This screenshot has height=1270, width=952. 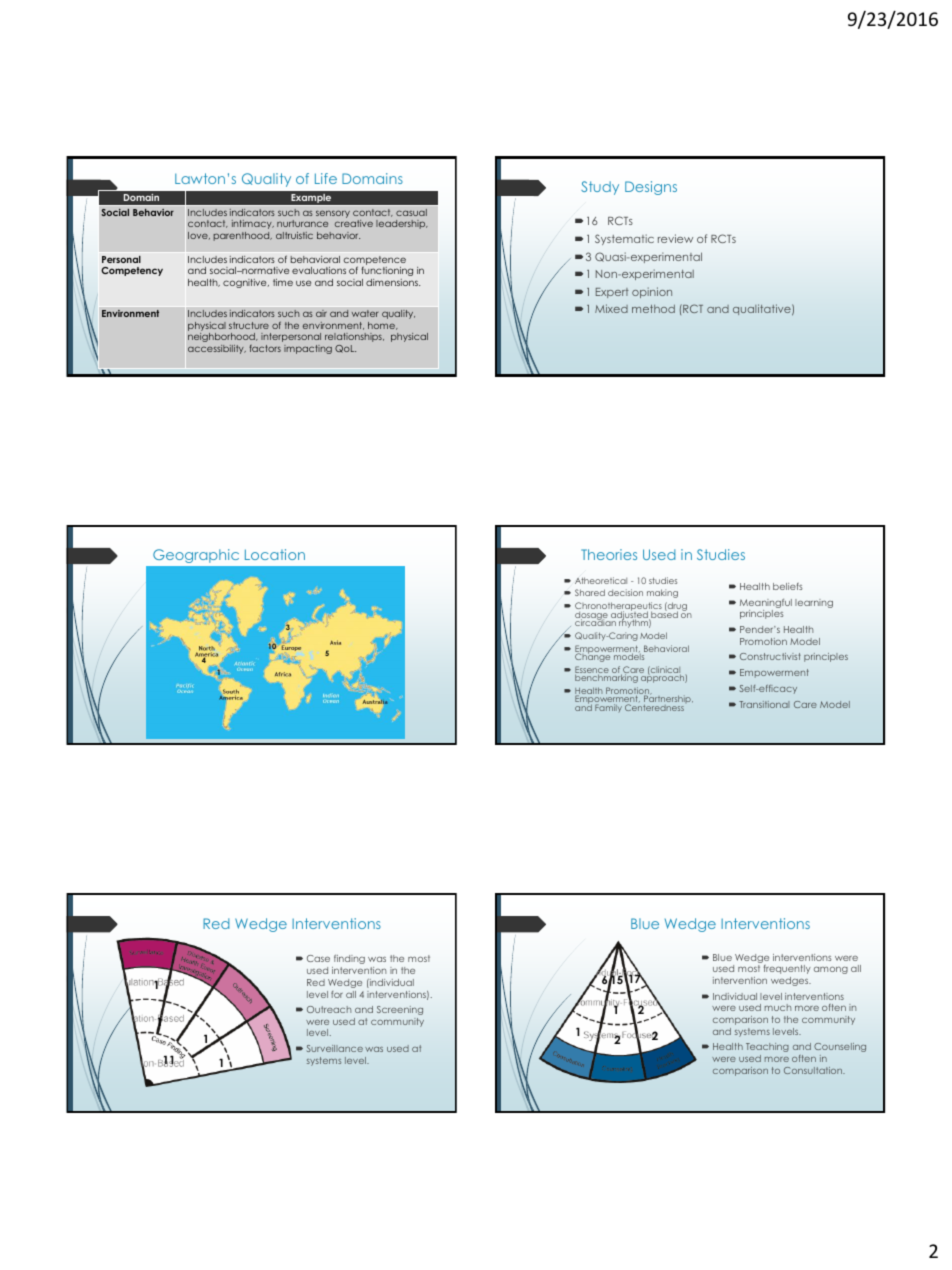 What do you see at coordinates (402, 224) in the screenshot?
I see `leadership` at bounding box center [402, 224].
